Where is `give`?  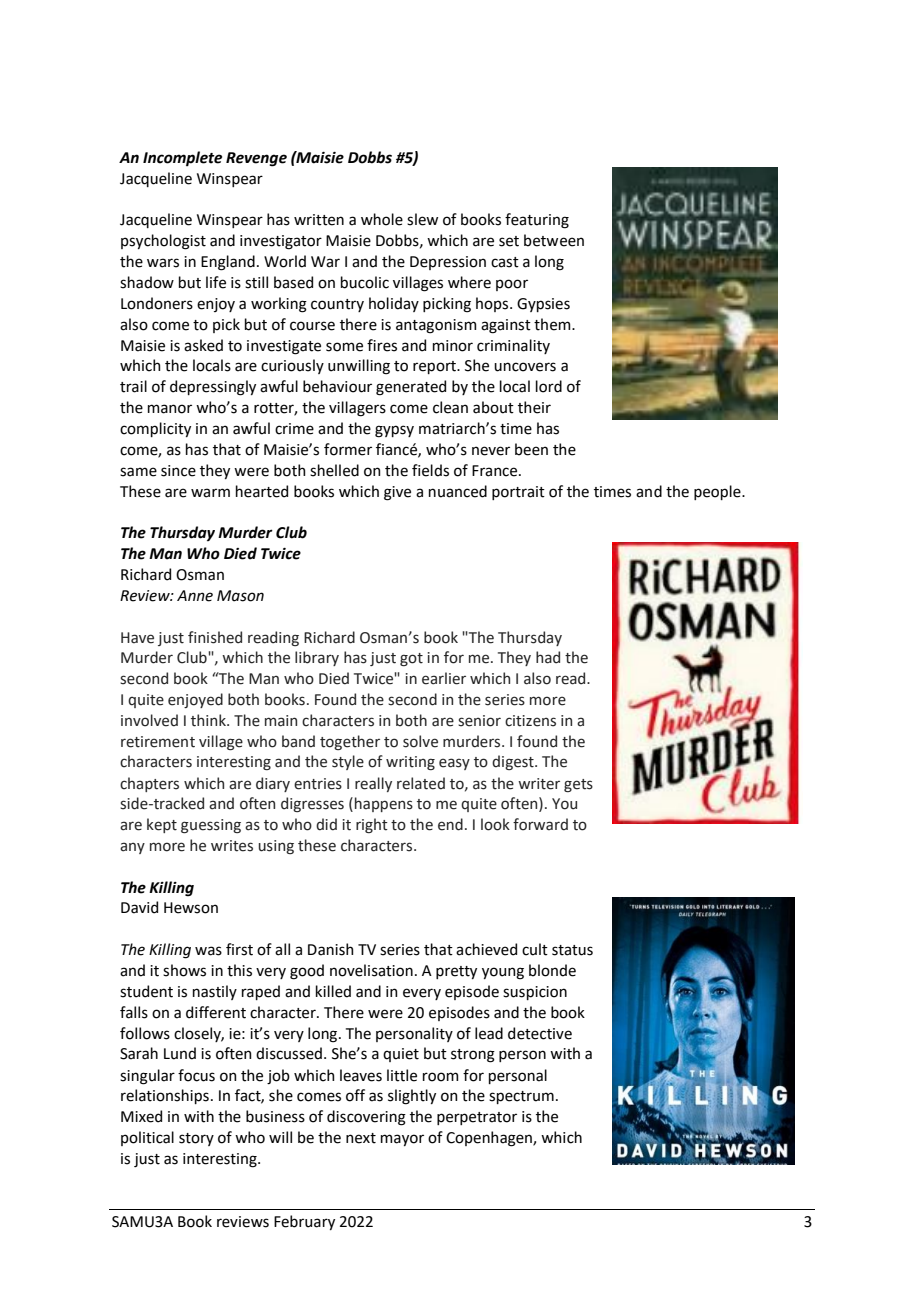 give is located at coordinates (397, 493).
